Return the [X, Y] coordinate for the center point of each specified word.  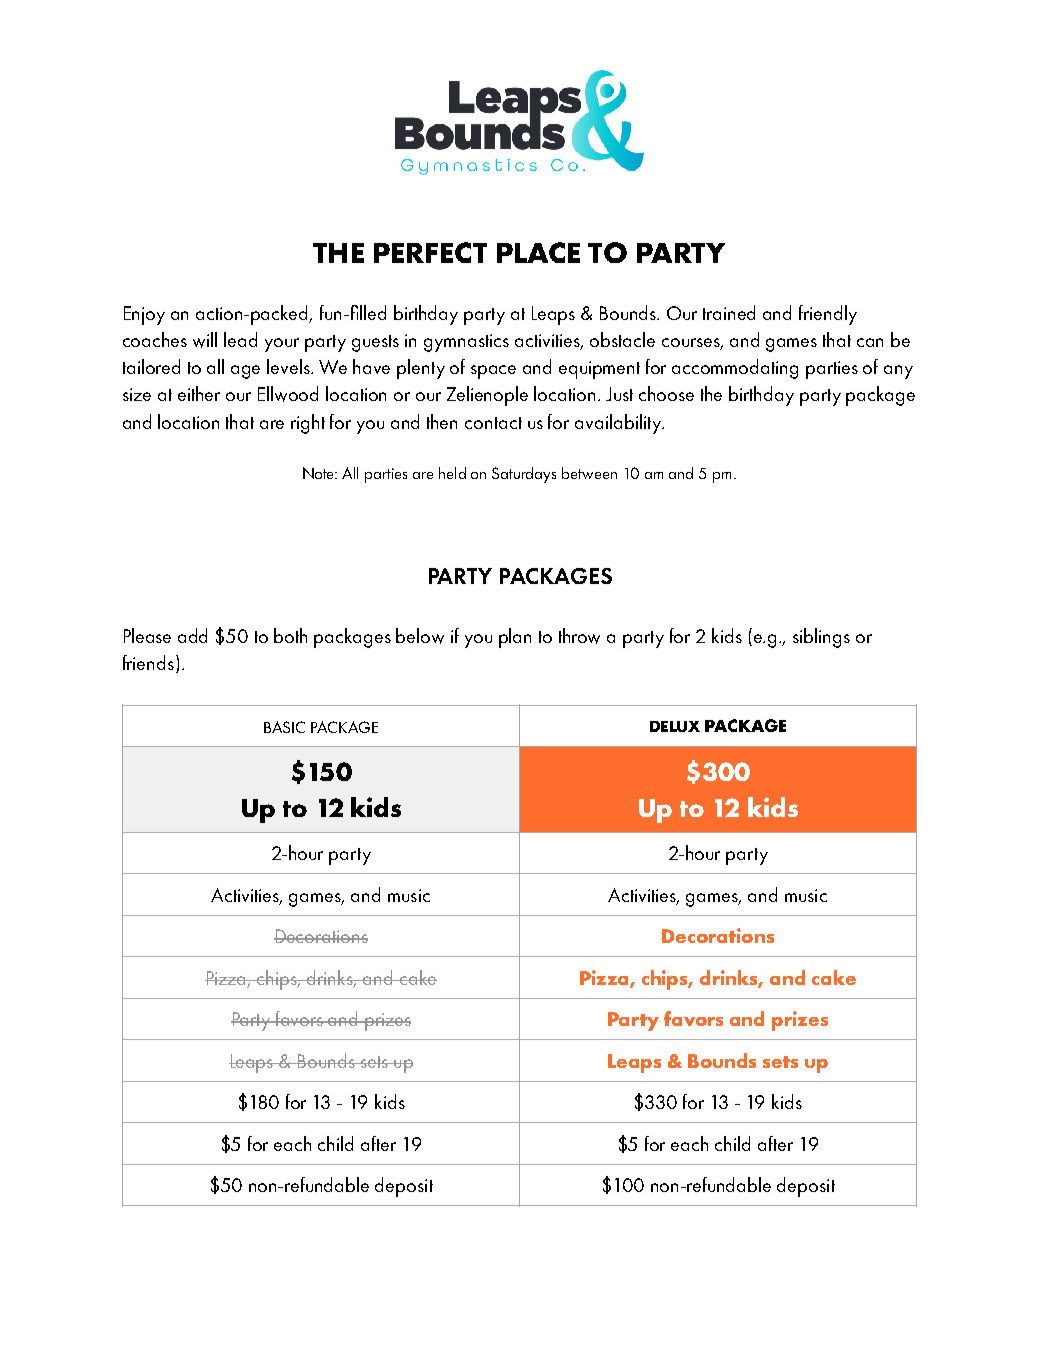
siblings [821, 638]
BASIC [284, 727]
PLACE [538, 252]
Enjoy [144, 315]
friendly [828, 315]
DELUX [675, 726]
